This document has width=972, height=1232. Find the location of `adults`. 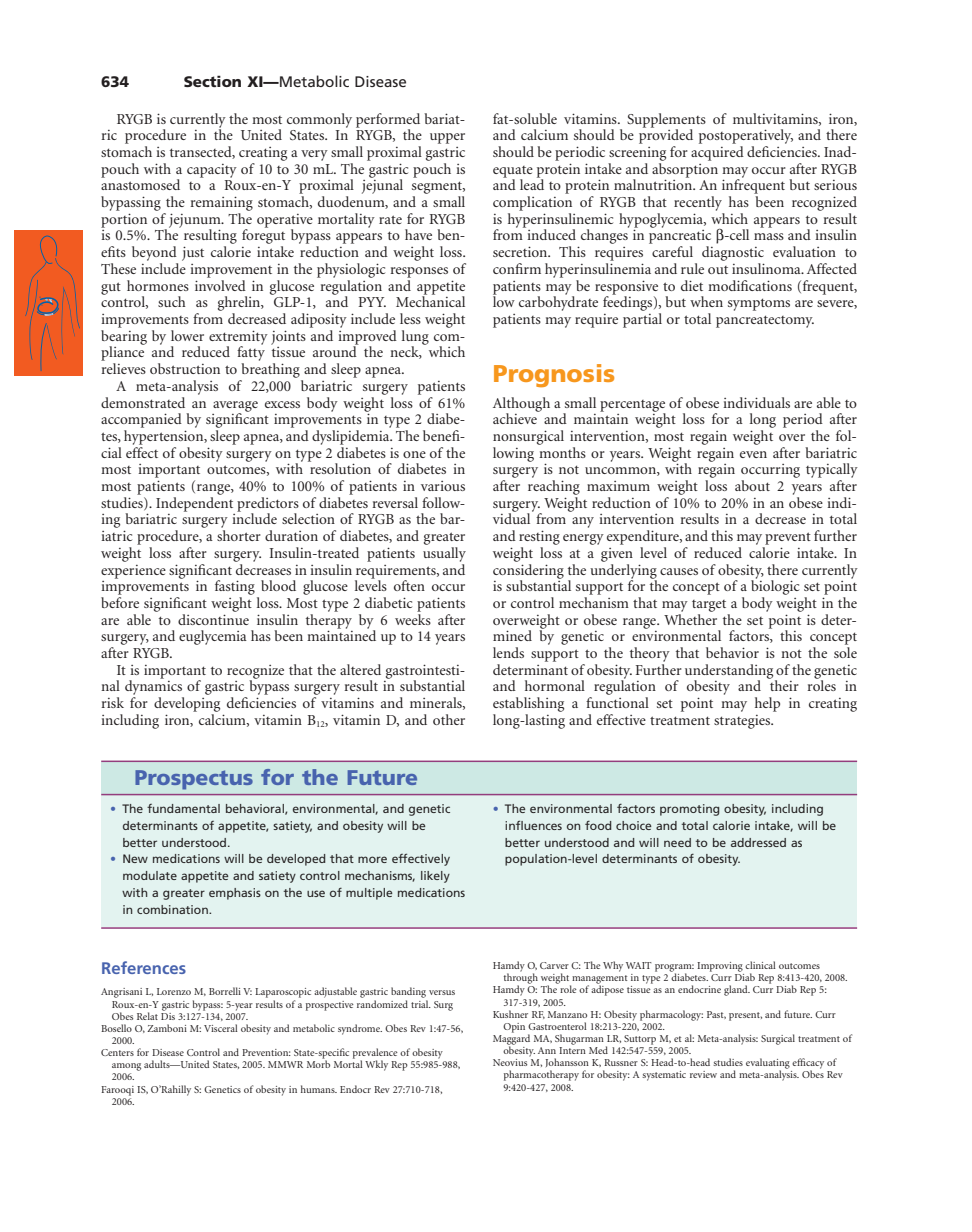

adults is located at coordinates (158, 1064).
